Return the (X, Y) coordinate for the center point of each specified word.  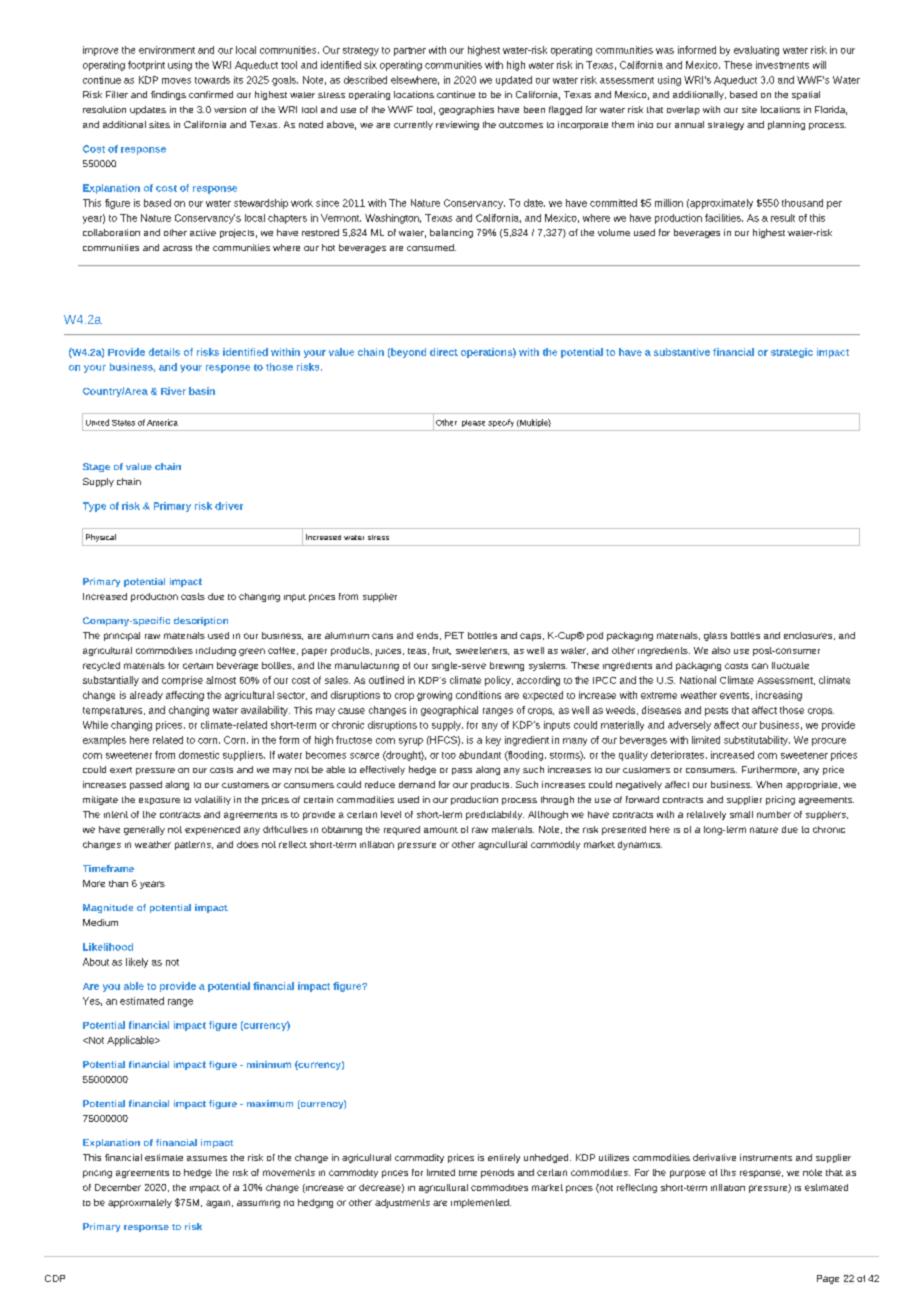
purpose (688, 1174)
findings (168, 95)
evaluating (756, 51)
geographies (466, 110)
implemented (481, 1203)
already (146, 696)
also (721, 650)
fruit (442, 651)
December (118, 1187)
